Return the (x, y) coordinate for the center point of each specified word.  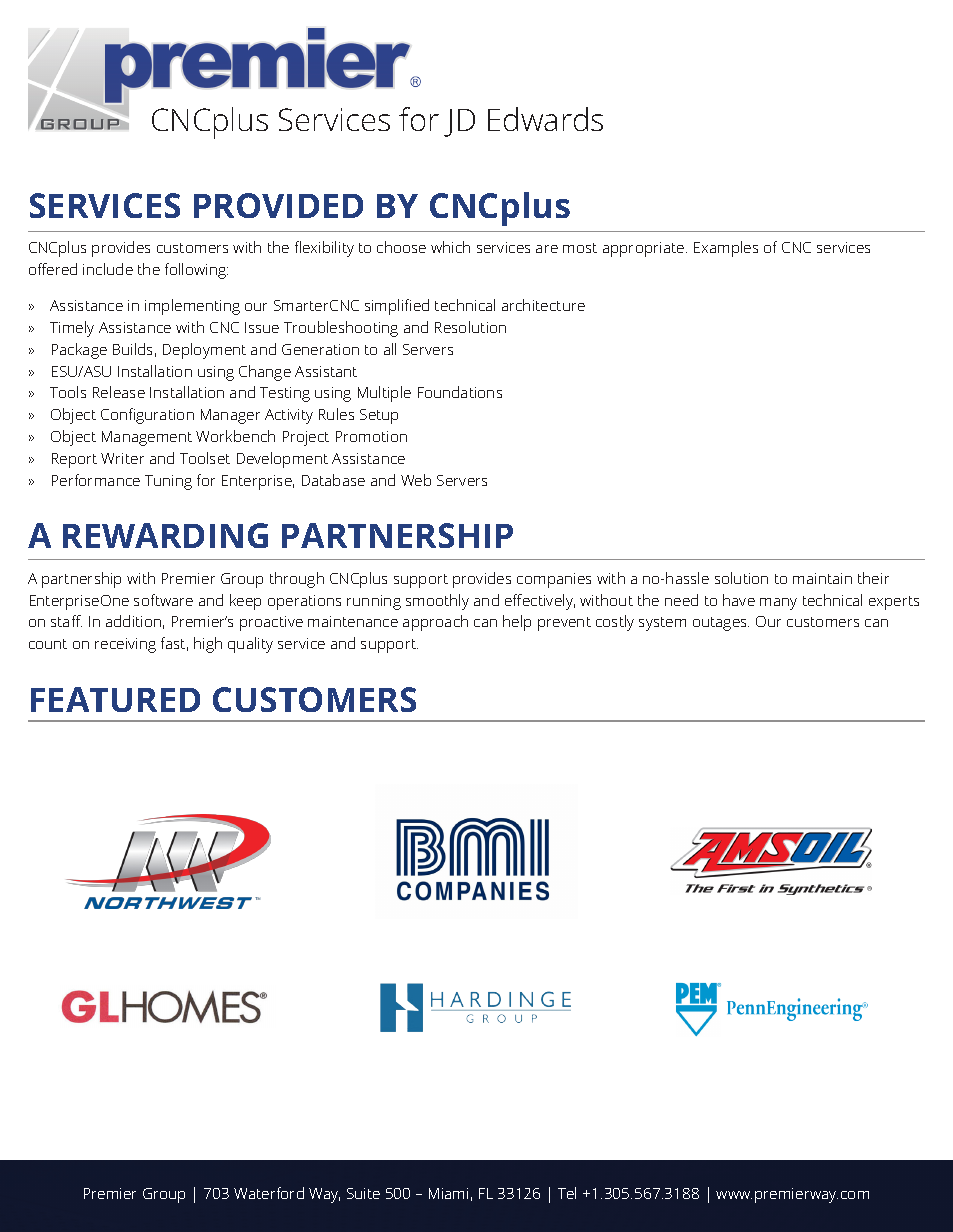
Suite (363, 1193)
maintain (822, 578)
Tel (567, 1193)
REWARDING (165, 535)
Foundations (460, 392)
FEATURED (115, 699)
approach (435, 623)
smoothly (437, 602)
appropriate (645, 249)
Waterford (269, 1193)
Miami (448, 1193)
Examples (726, 249)
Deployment (204, 351)
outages (721, 624)
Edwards (545, 119)
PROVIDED (278, 205)
